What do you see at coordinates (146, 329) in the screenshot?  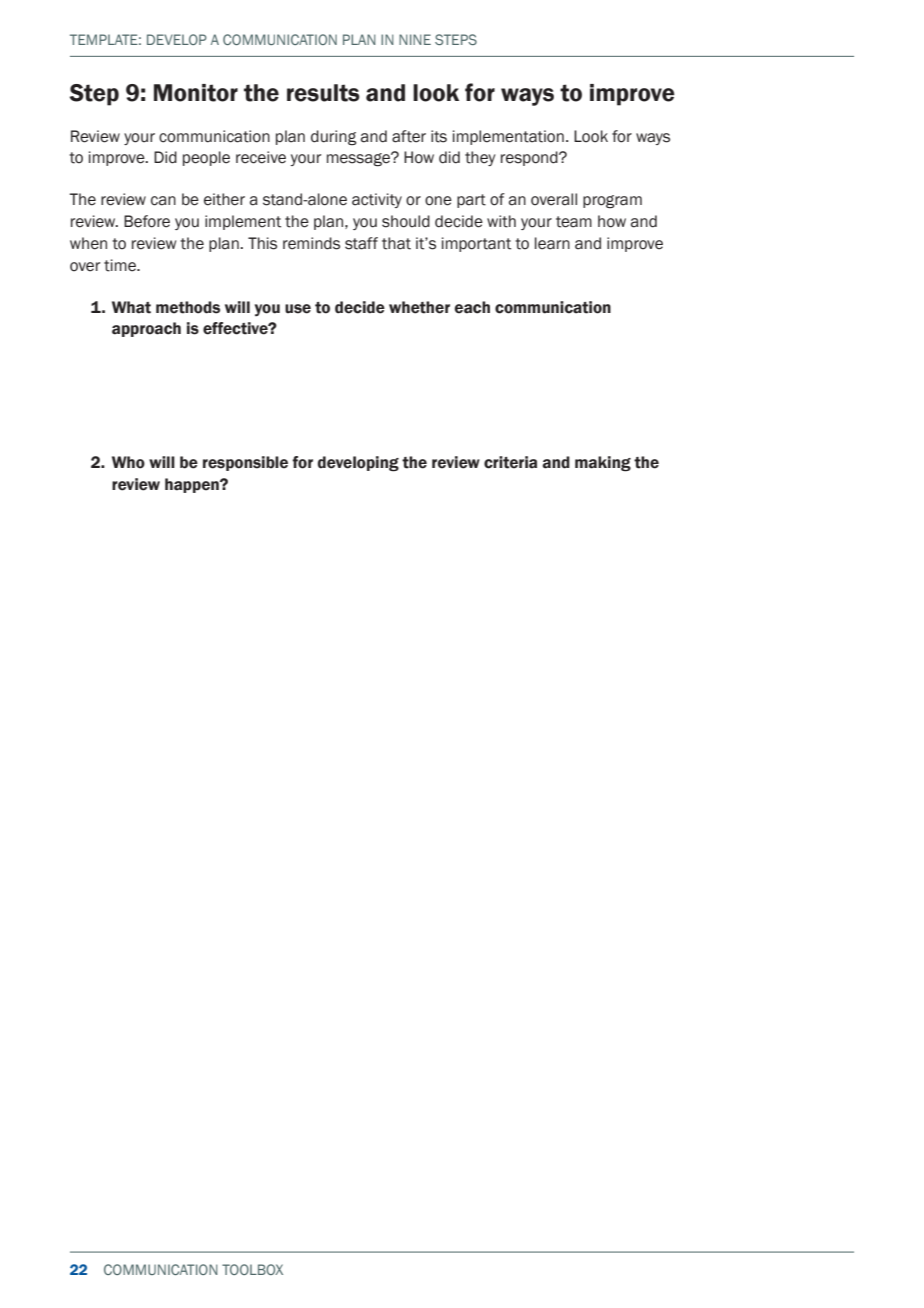 I see `approach` at bounding box center [146, 329].
